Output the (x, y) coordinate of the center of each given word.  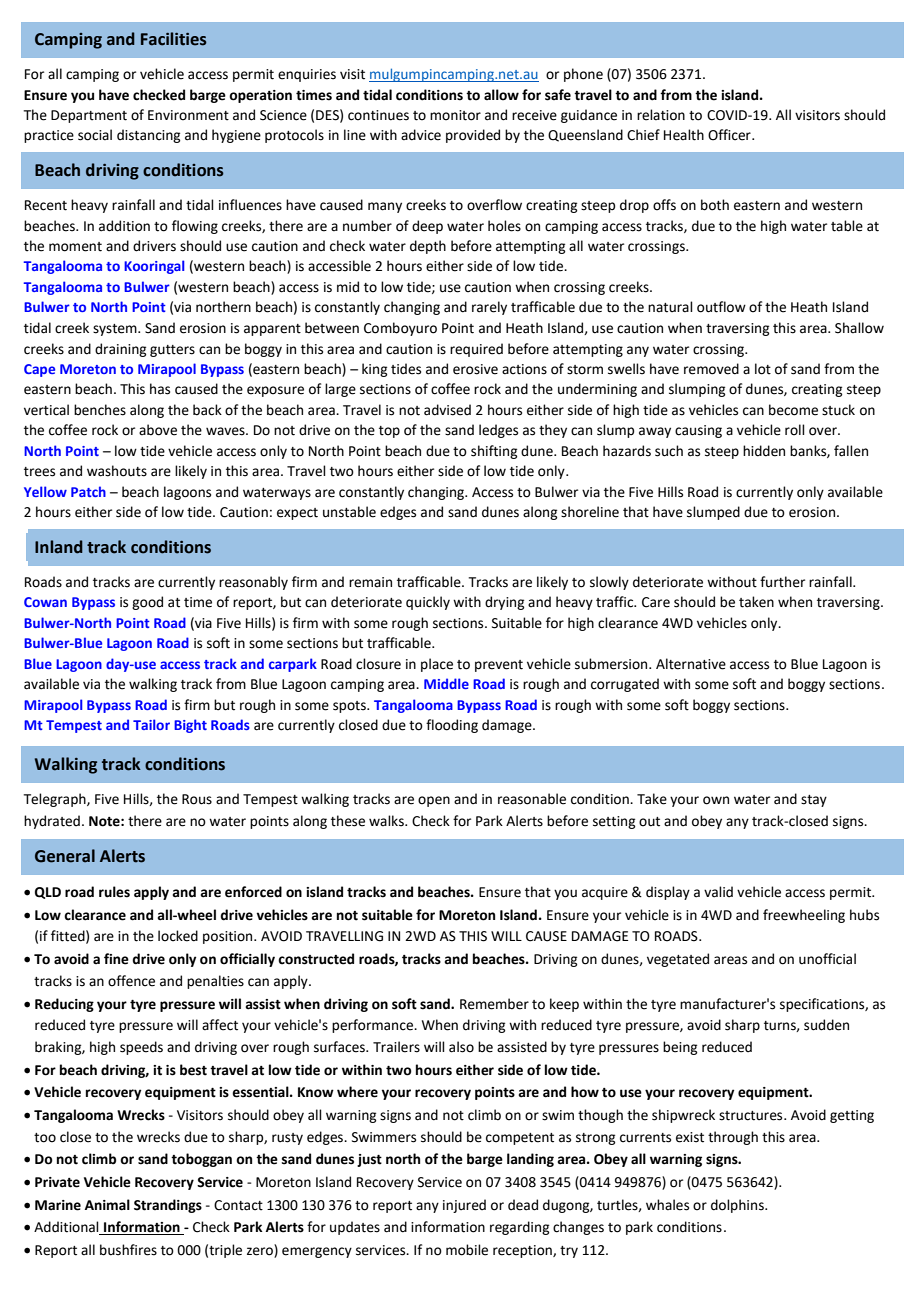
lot (763, 369)
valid (718, 892)
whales (667, 1205)
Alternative (691, 664)
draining (120, 350)
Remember (494, 1004)
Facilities (174, 39)
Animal (107, 1205)
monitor (455, 115)
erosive (475, 369)
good (147, 603)
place (437, 665)
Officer (730, 135)
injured (464, 1206)
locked (178, 936)
